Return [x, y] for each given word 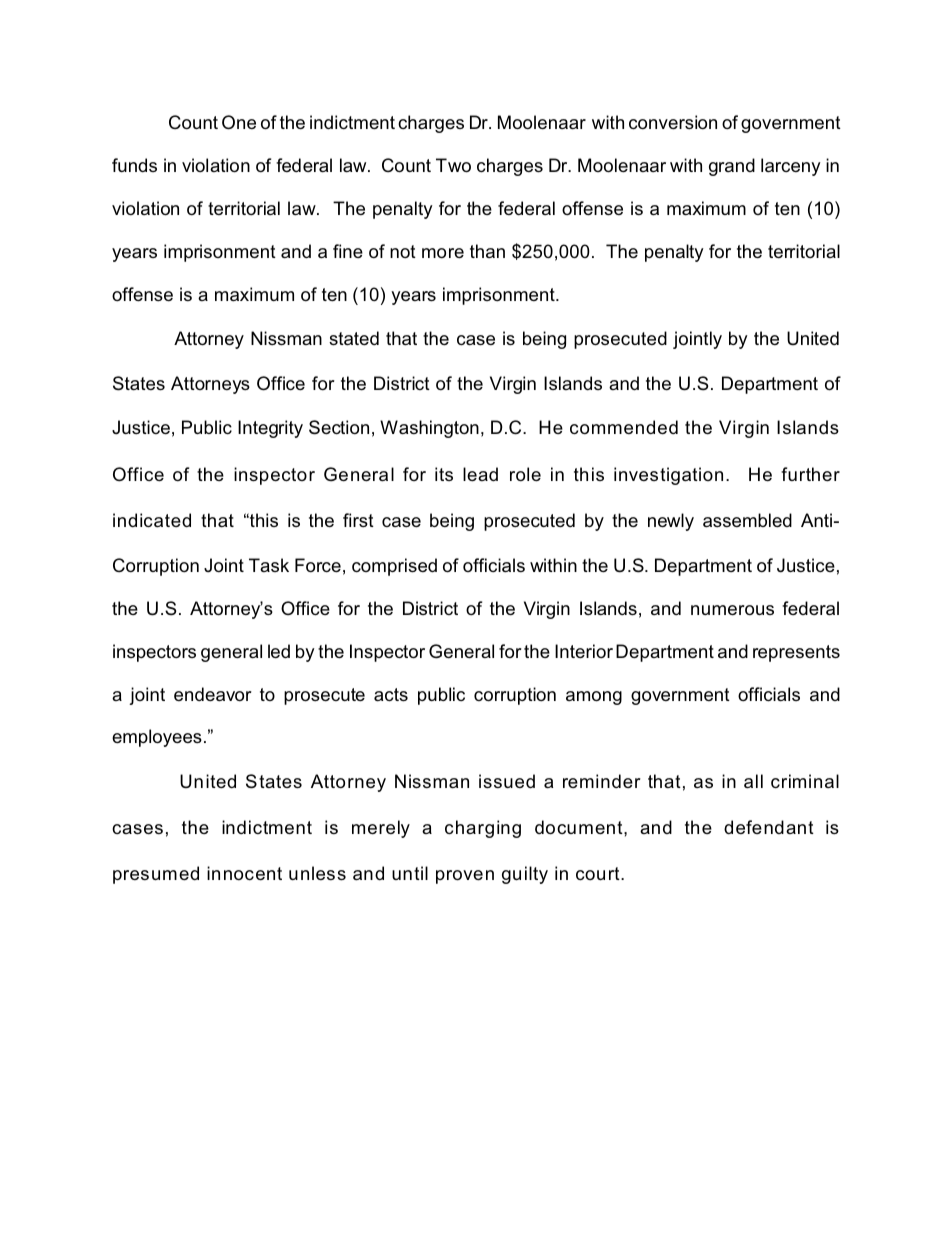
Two [453, 165]
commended [624, 427]
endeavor [213, 694]
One [239, 122]
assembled [747, 520]
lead [480, 474]
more [443, 253]
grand [732, 167]
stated [354, 338]
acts [391, 695]
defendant [769, 827]
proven [465, 877]
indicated [152, 520]
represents [796, 653]
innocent [244, 873]
